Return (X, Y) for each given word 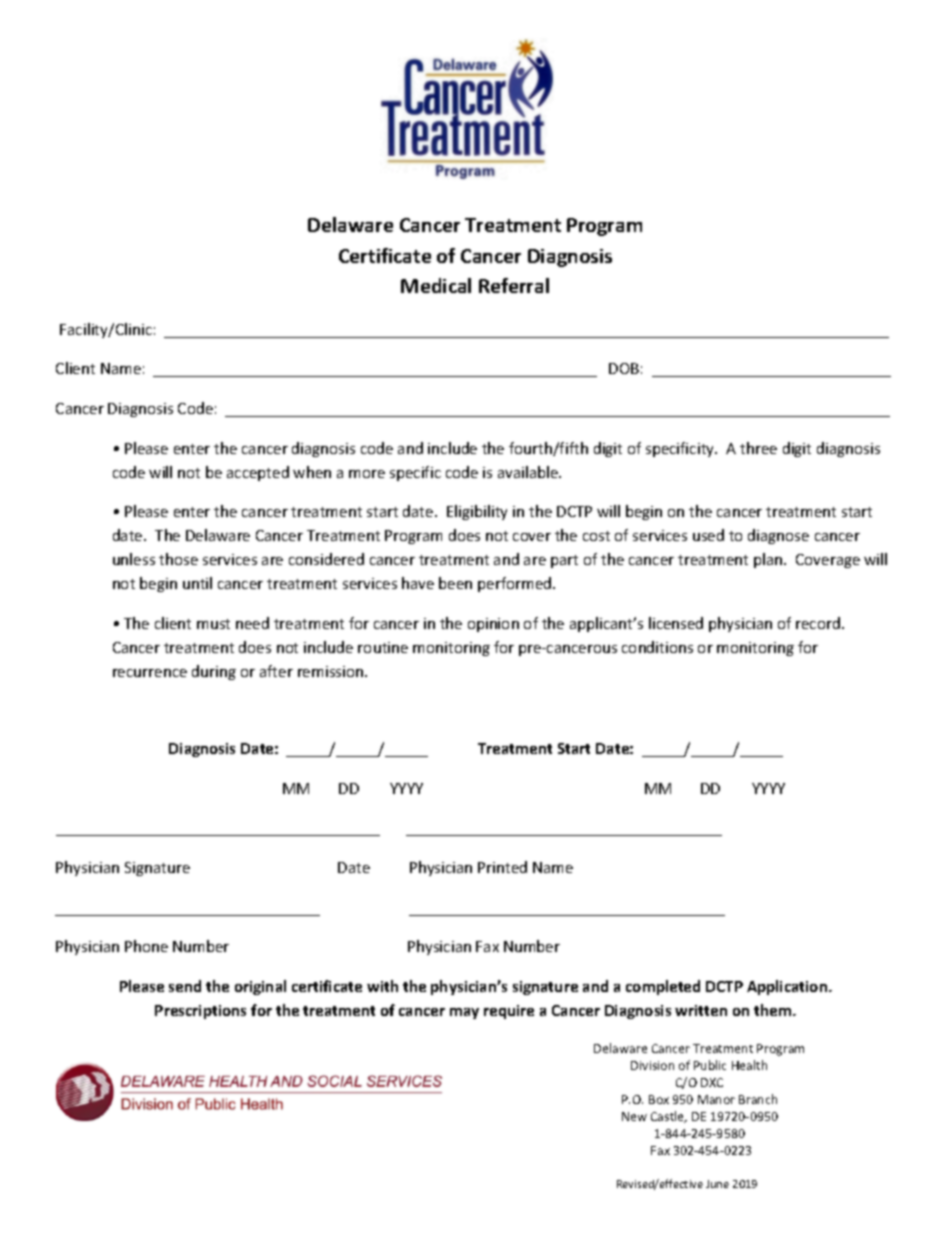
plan (769, 560)
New (634, 1116)
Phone (146, 946)
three (758, 448)
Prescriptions (200, 1012)
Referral (514, 285)
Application (788, 987)
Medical (436, 285)
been (455, 583)
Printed (502, 867)
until (197, 583)
